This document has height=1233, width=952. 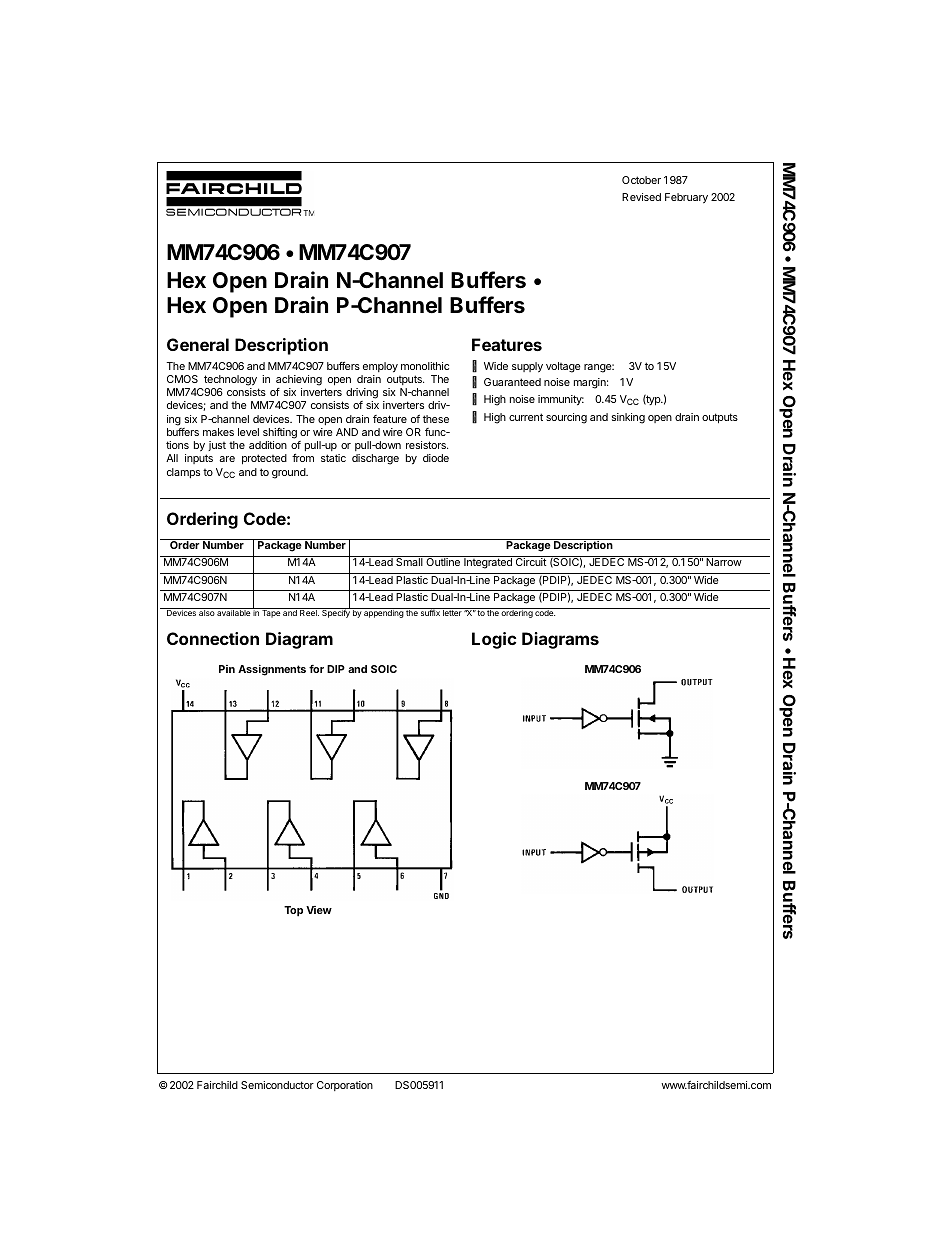 What do you see at coordinates (628, 418) in the document?
I see `sinking` at bounding box center [628, 418].
